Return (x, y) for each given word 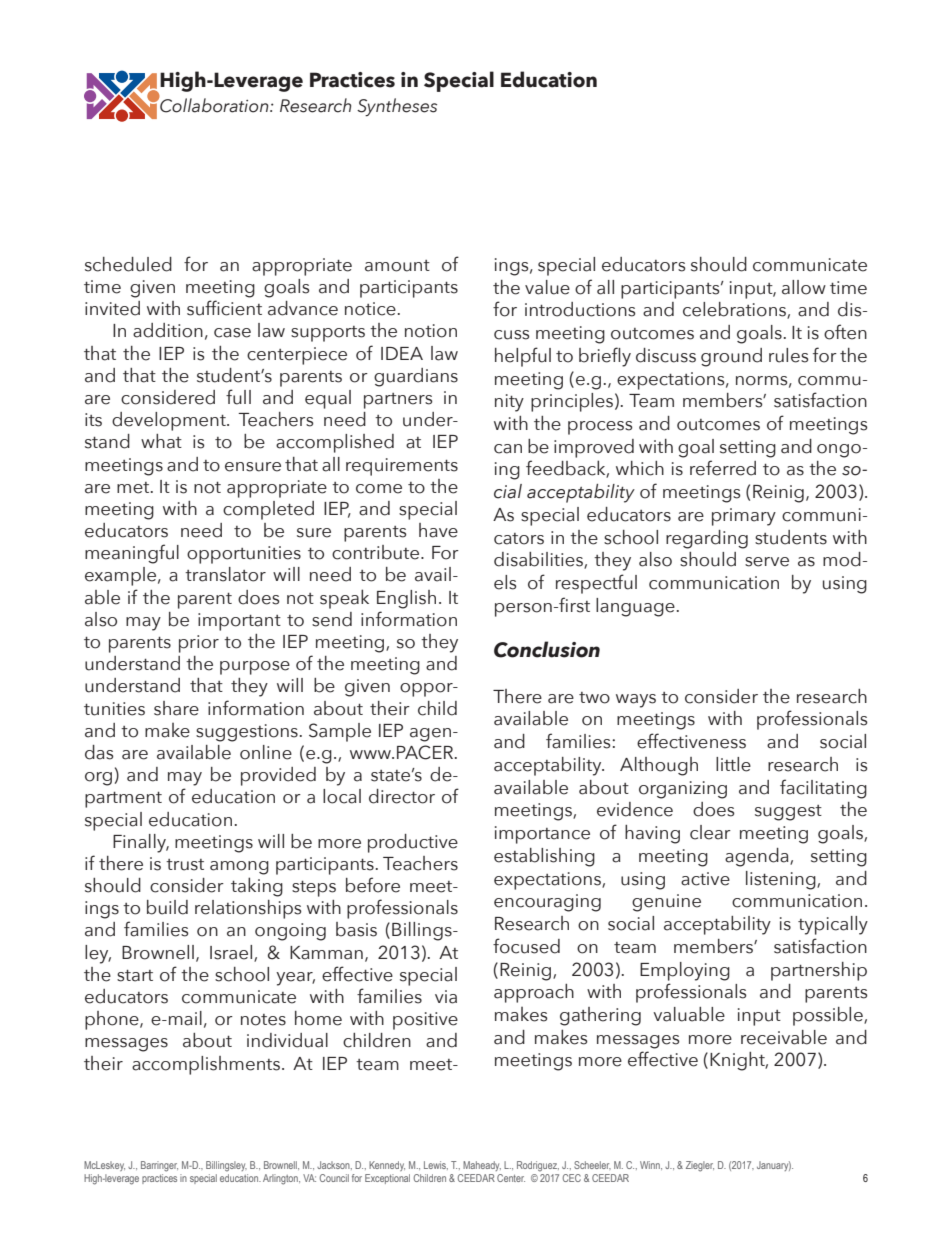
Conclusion (547, 649)
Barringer (159, 1166)
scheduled (128, 264)
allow (804, 287)
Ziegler (700, 1166)
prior (199, 644)
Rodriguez (538, 1166)
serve (767, 562)
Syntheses (397, 107)
